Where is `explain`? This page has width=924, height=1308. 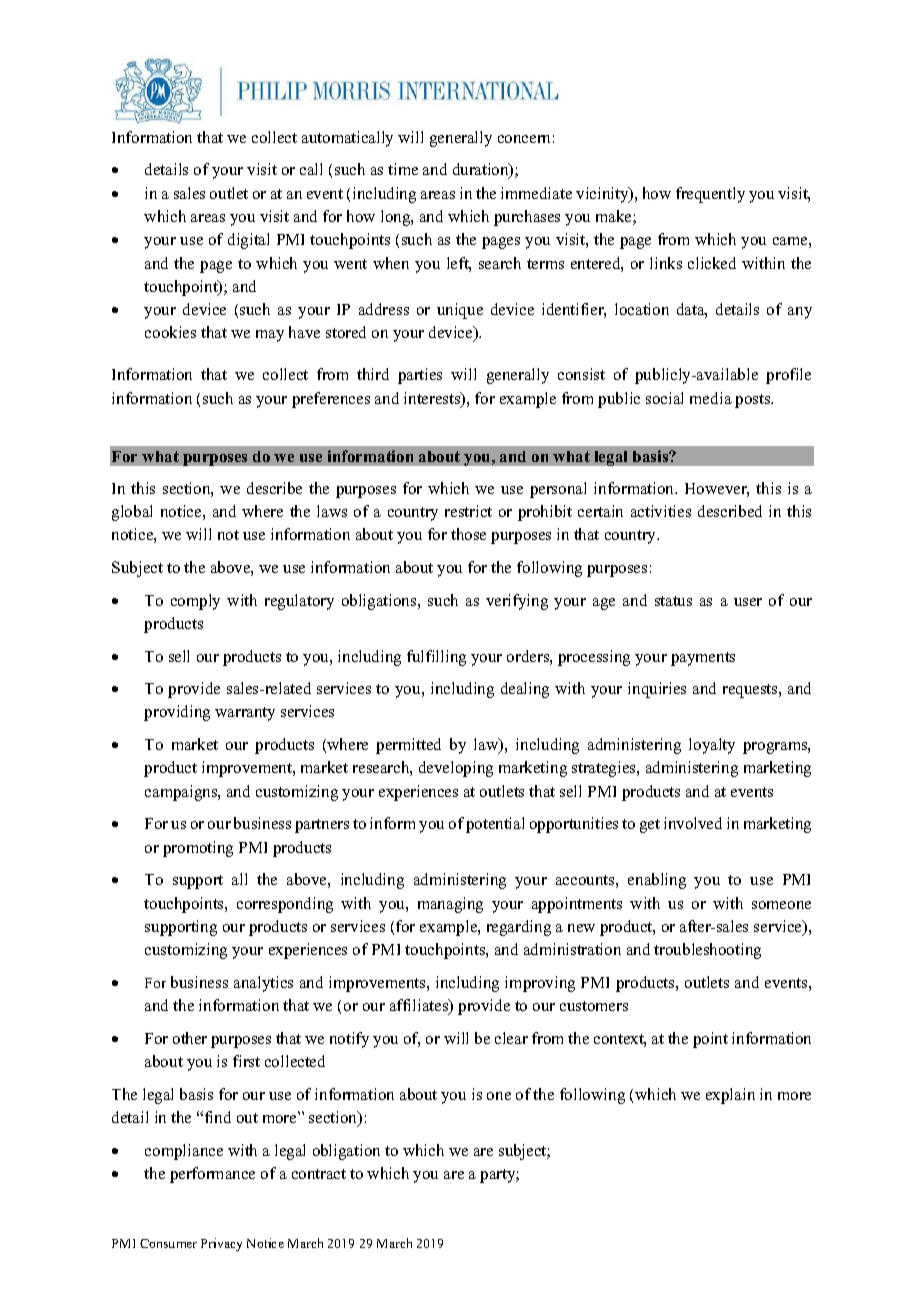 explain is located at coordinates (730, 1096).
